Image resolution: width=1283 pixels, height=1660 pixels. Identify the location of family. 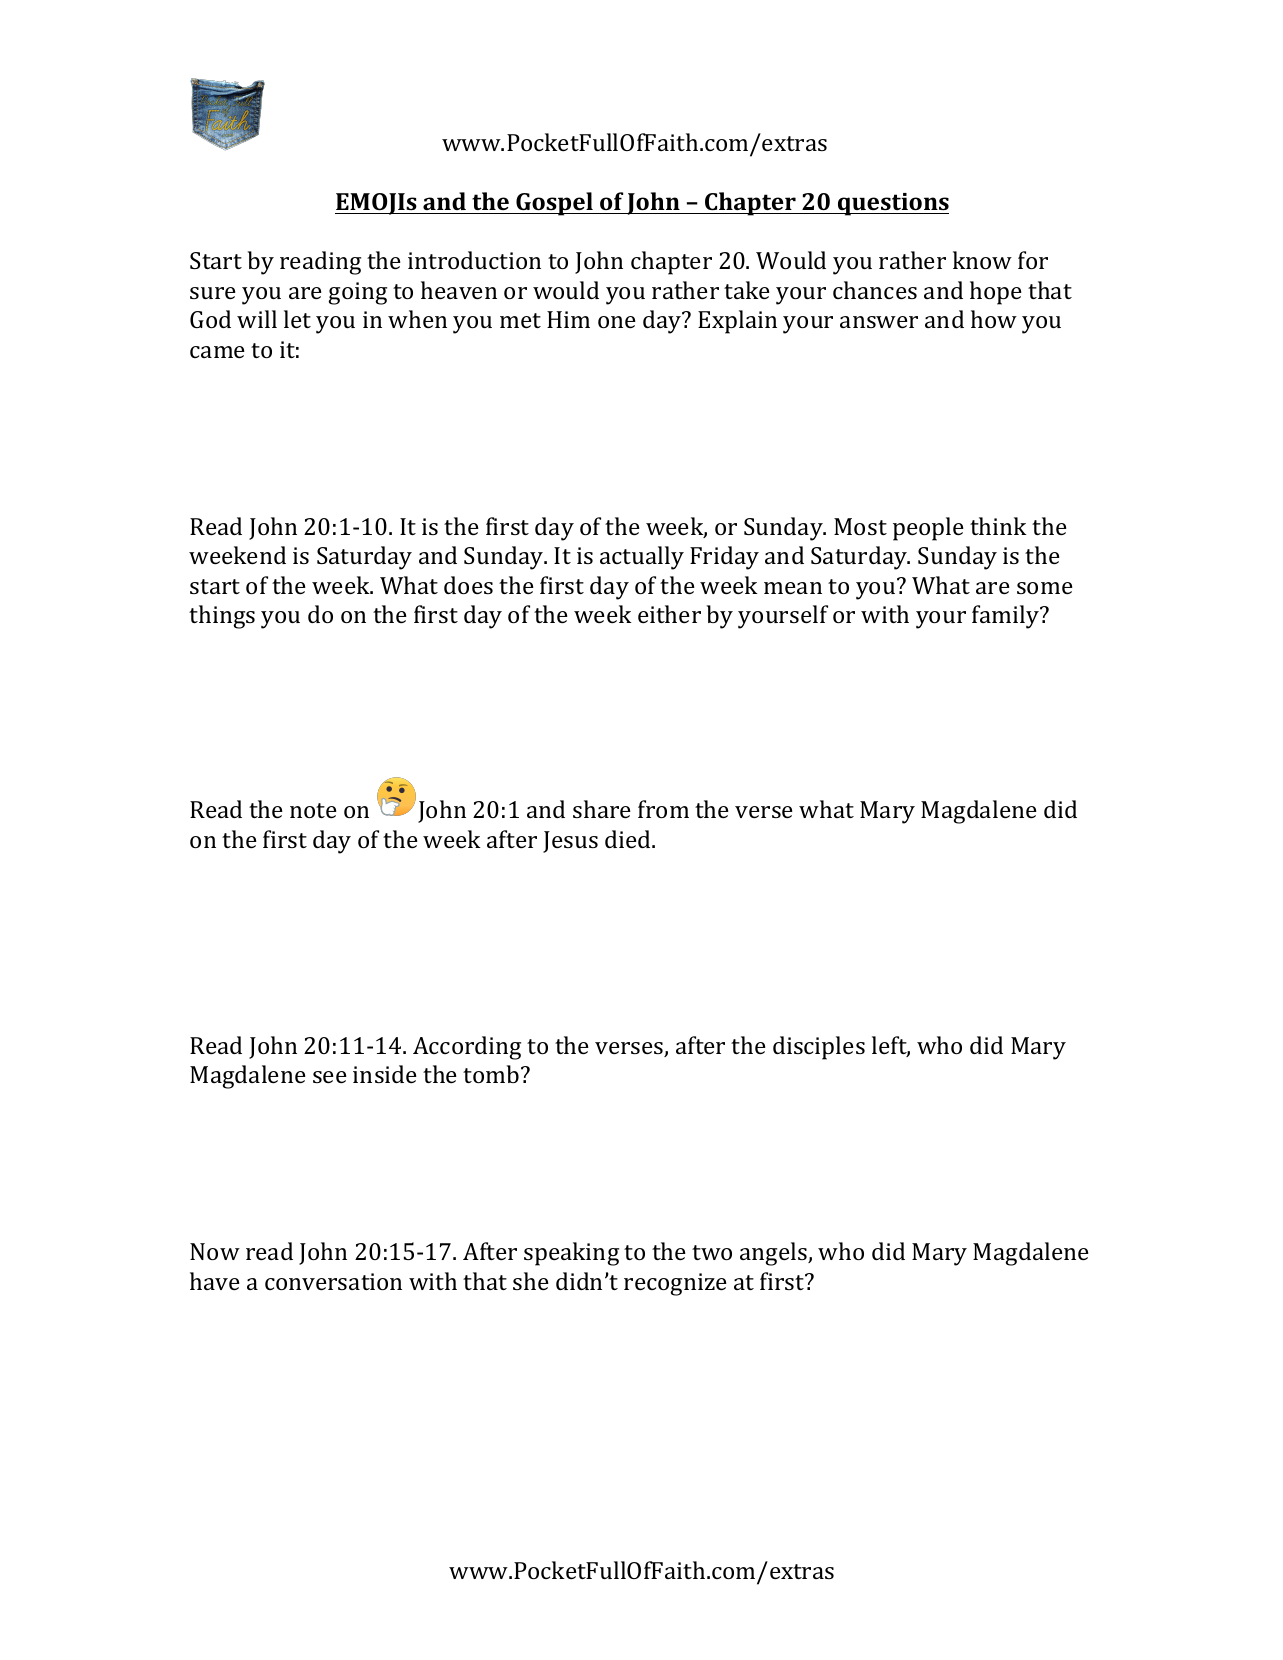
(1007, 617).
